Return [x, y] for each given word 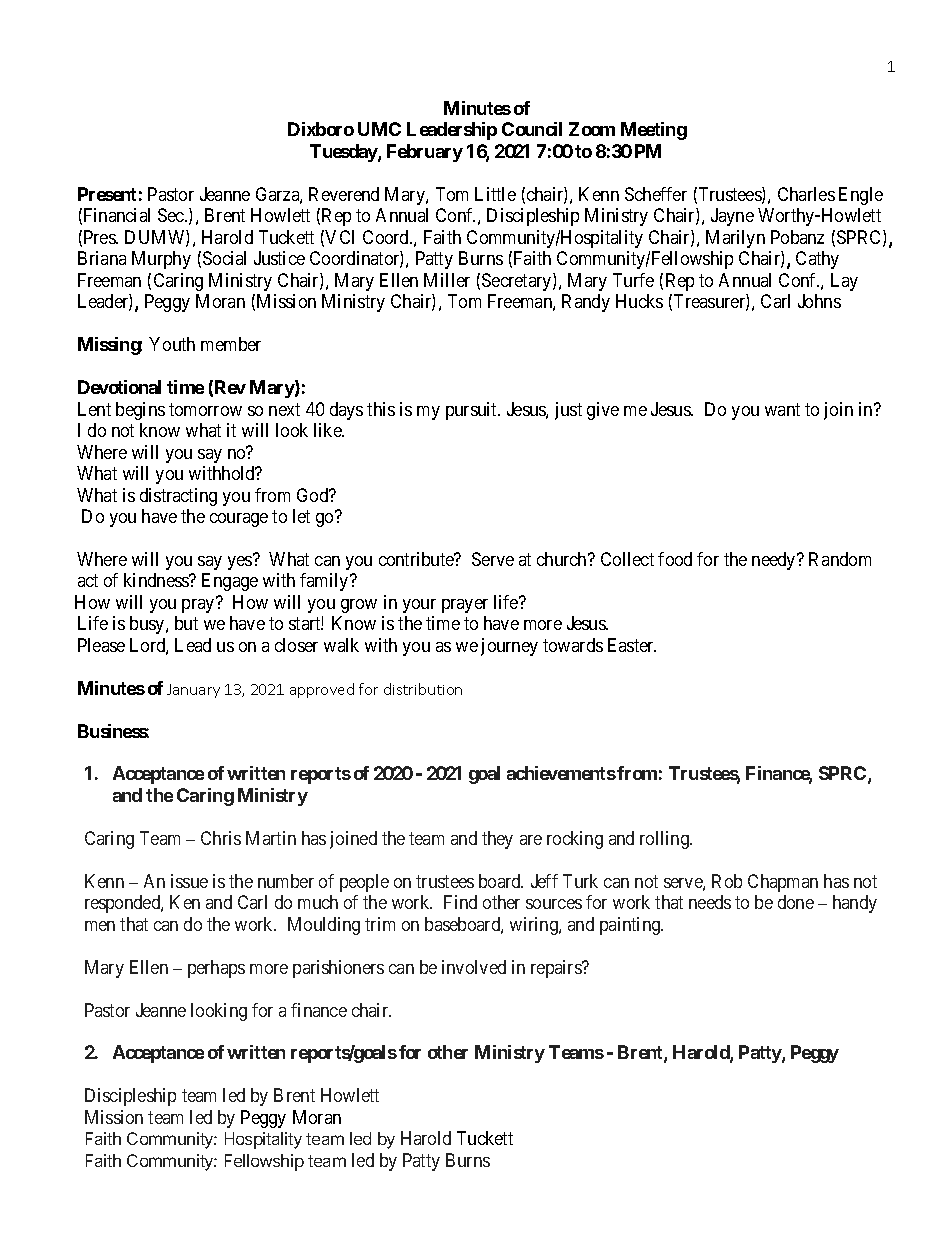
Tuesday [344, 153]
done [796, 902]
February [425, 153]
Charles [806, 194]
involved [474, 967]
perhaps [216, 969]
